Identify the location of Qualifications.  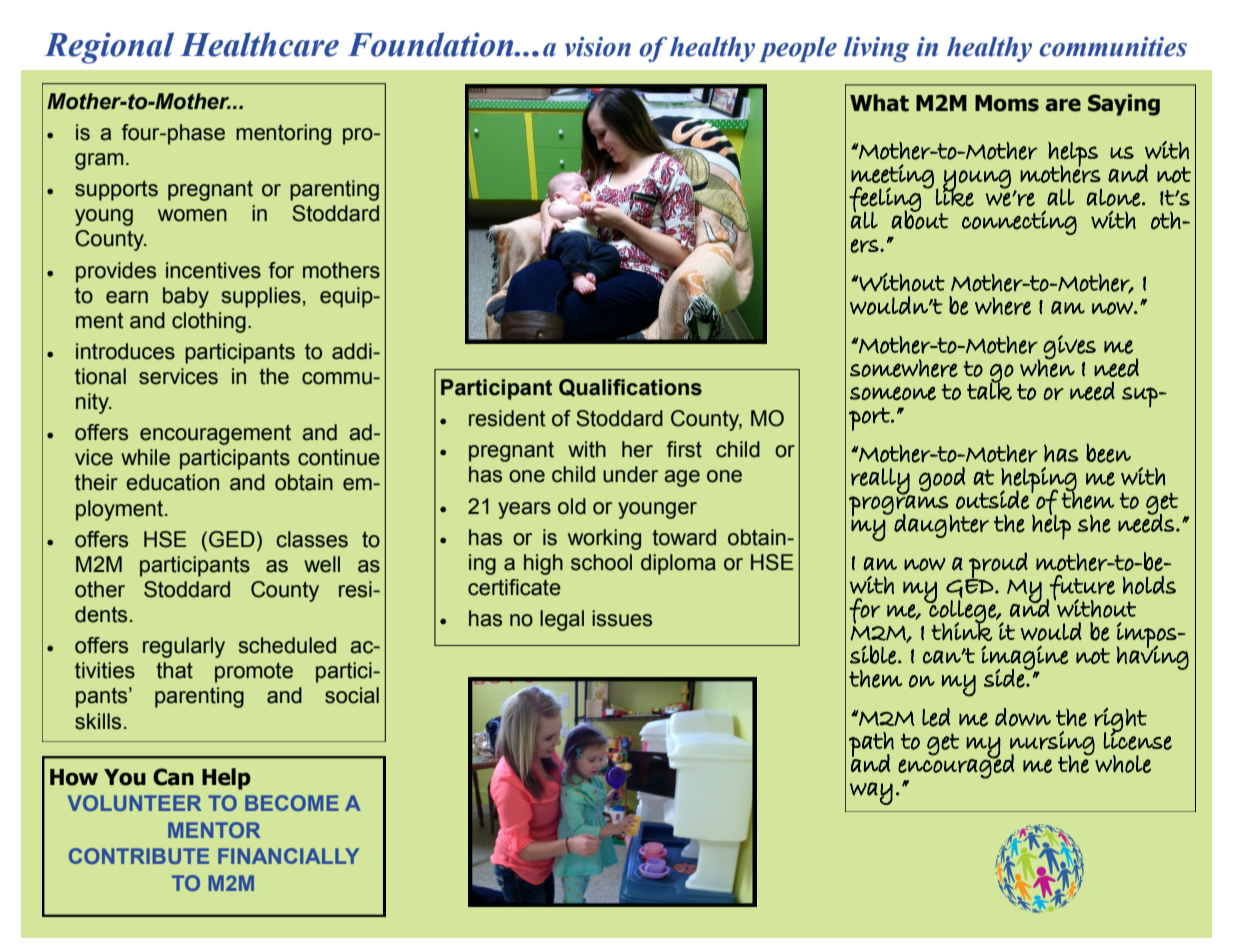
(630, 388).
